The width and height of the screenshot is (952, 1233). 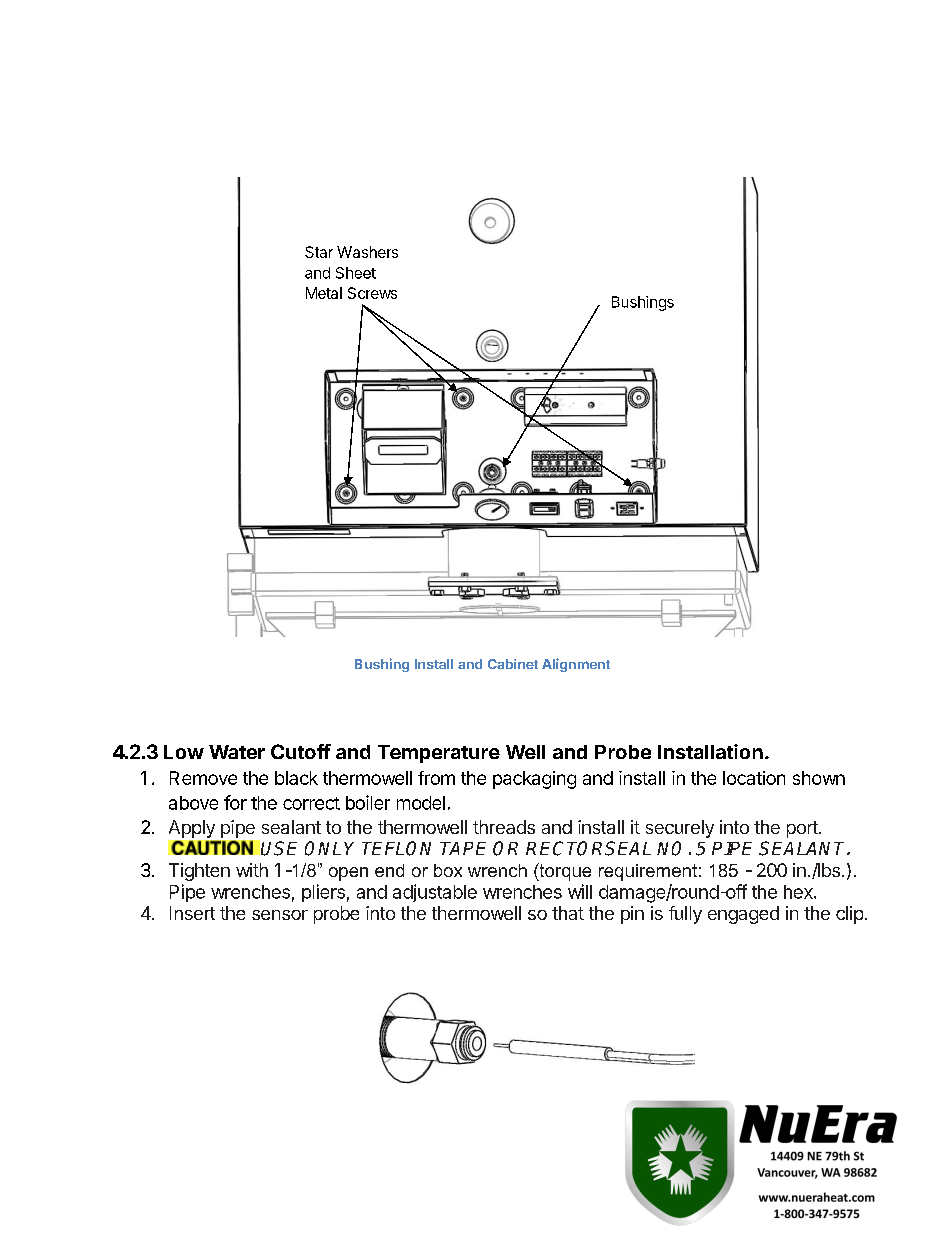 What do you see at coordinates (754, 778) in the screenshot?
I see `location` at bounding box center [754, 778].
